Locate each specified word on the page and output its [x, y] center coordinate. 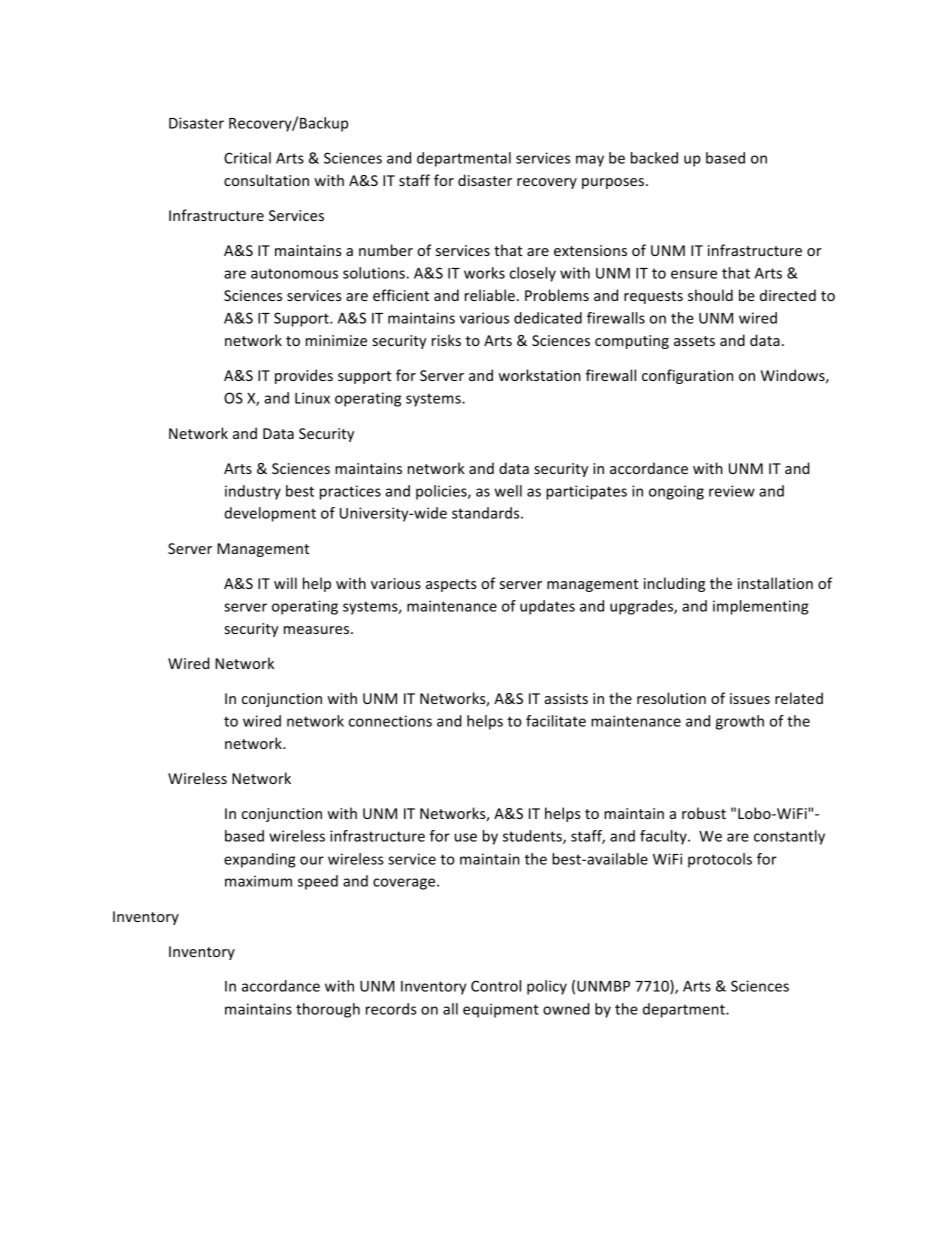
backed [654, 158]
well [508, 491]
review [732, 491]
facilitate [556, 721]
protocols [720, 860]
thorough [328, 1010]
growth [740, 722]
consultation [266, 180]
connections [390, 721]
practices [350, 492]
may [590, 161]
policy [547, 987]
